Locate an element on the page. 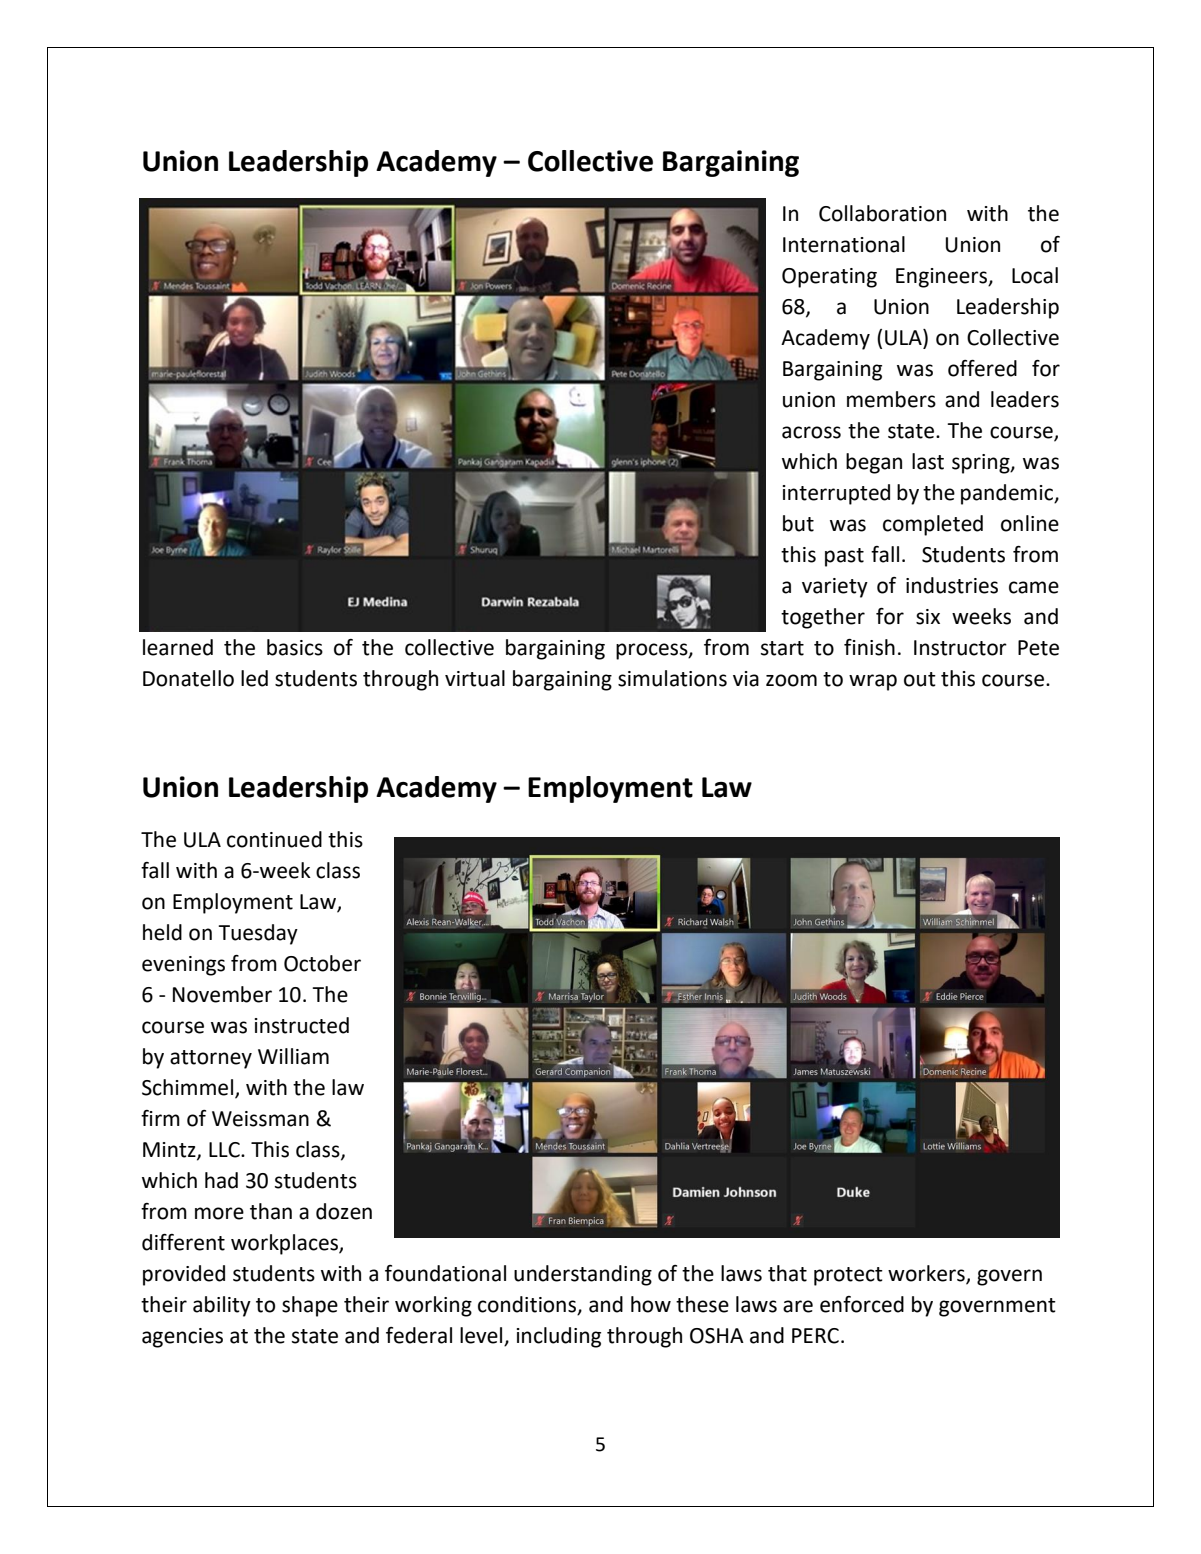  continued is located at coordinates (274, 839).
